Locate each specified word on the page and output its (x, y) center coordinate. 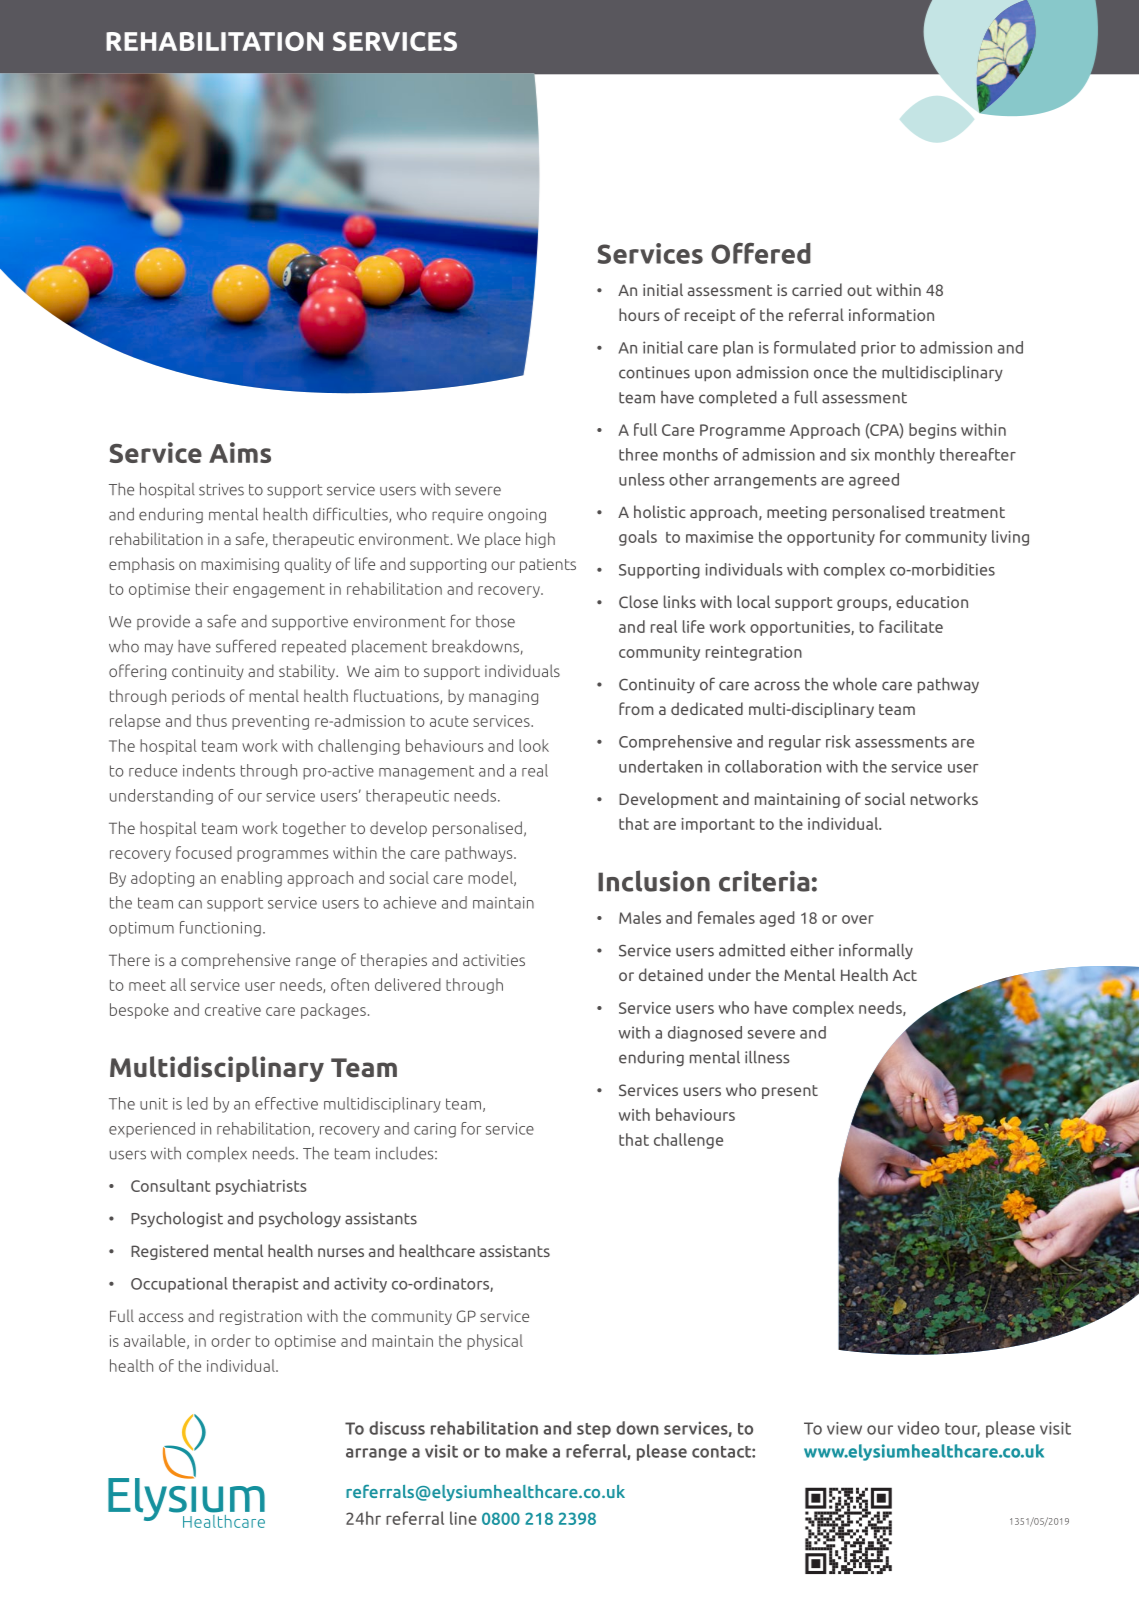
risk (838, 741)
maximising (240, 565)
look (534, 745)
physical (495, 1342)
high (540, 540)
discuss (397, 1428)
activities (494, 960)
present (790, 1092)
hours (639, 314)
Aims (240, 452)
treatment (967, 512)
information (891, 314)
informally (876, 951)
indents (209, 770)
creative (233, 1010)
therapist (266, 1285)
